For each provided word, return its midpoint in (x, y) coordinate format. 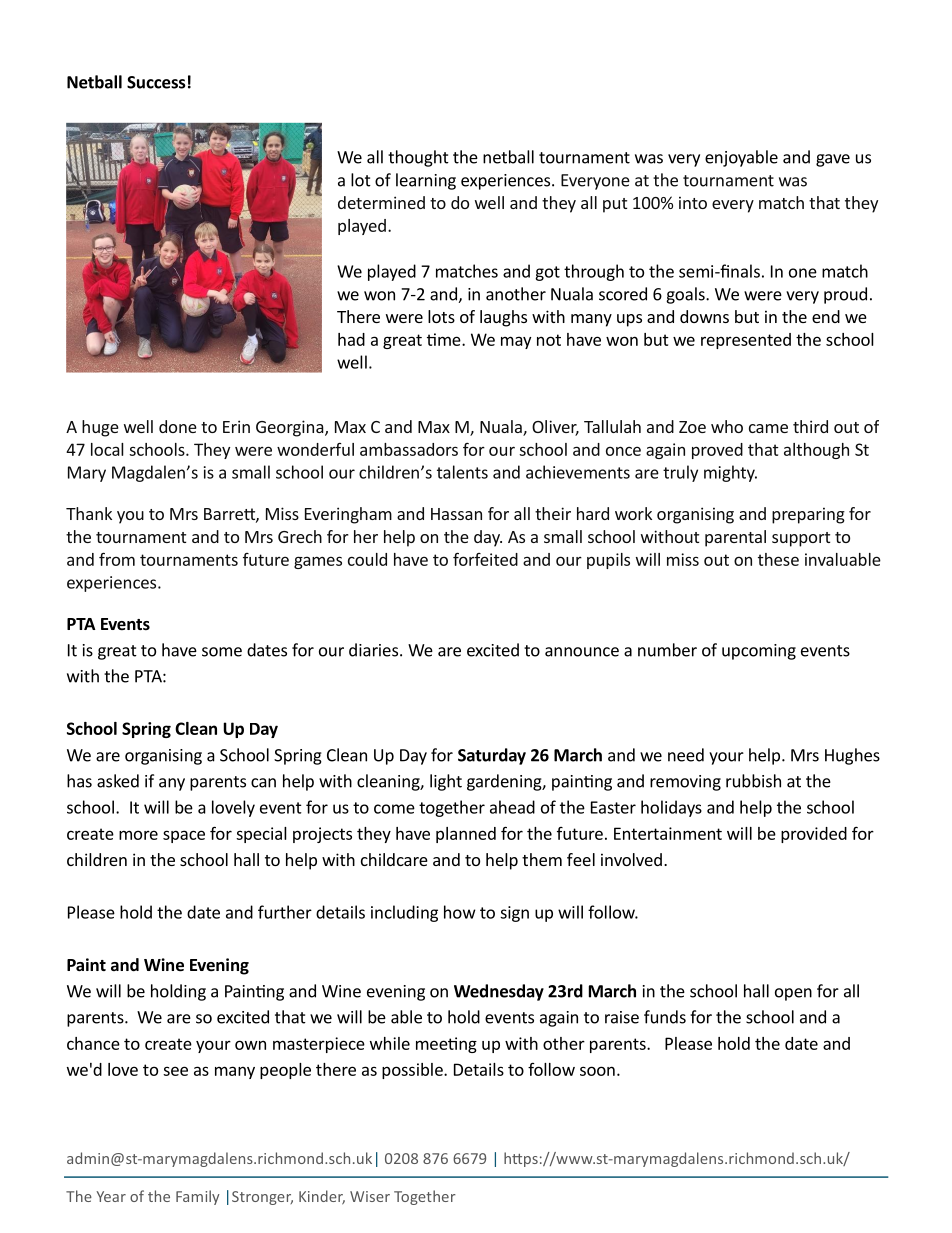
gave (833, 160)
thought (418, 158)
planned (466, 835)
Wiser (370, 1196)
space (184, 836)
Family (197, 1197)
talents (462, 472)
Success (156, 82)
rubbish (753, 781)
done (178, 426)
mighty (730, 473)
